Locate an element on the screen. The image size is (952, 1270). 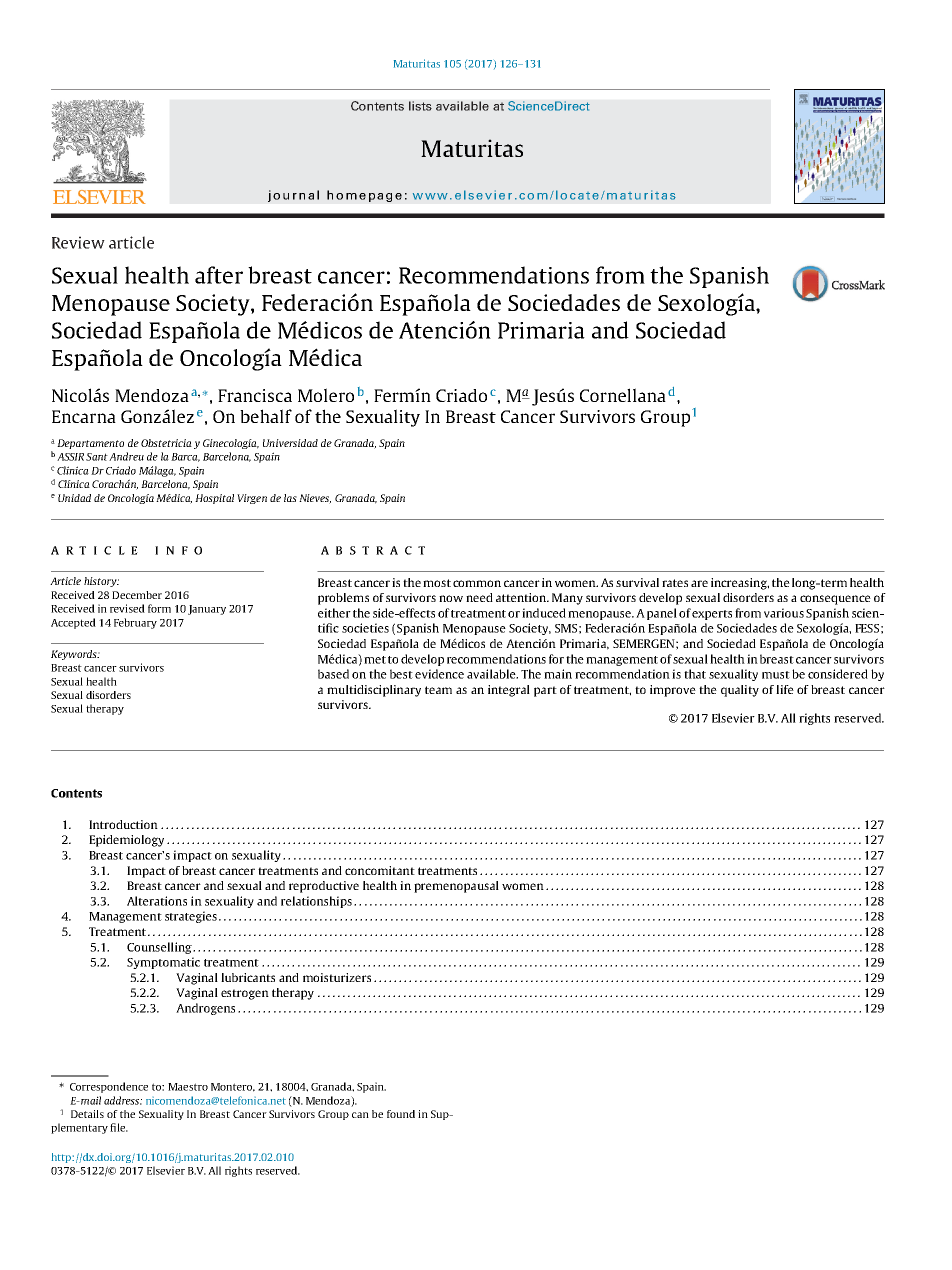
Review is located at coordinates (78, 242).
